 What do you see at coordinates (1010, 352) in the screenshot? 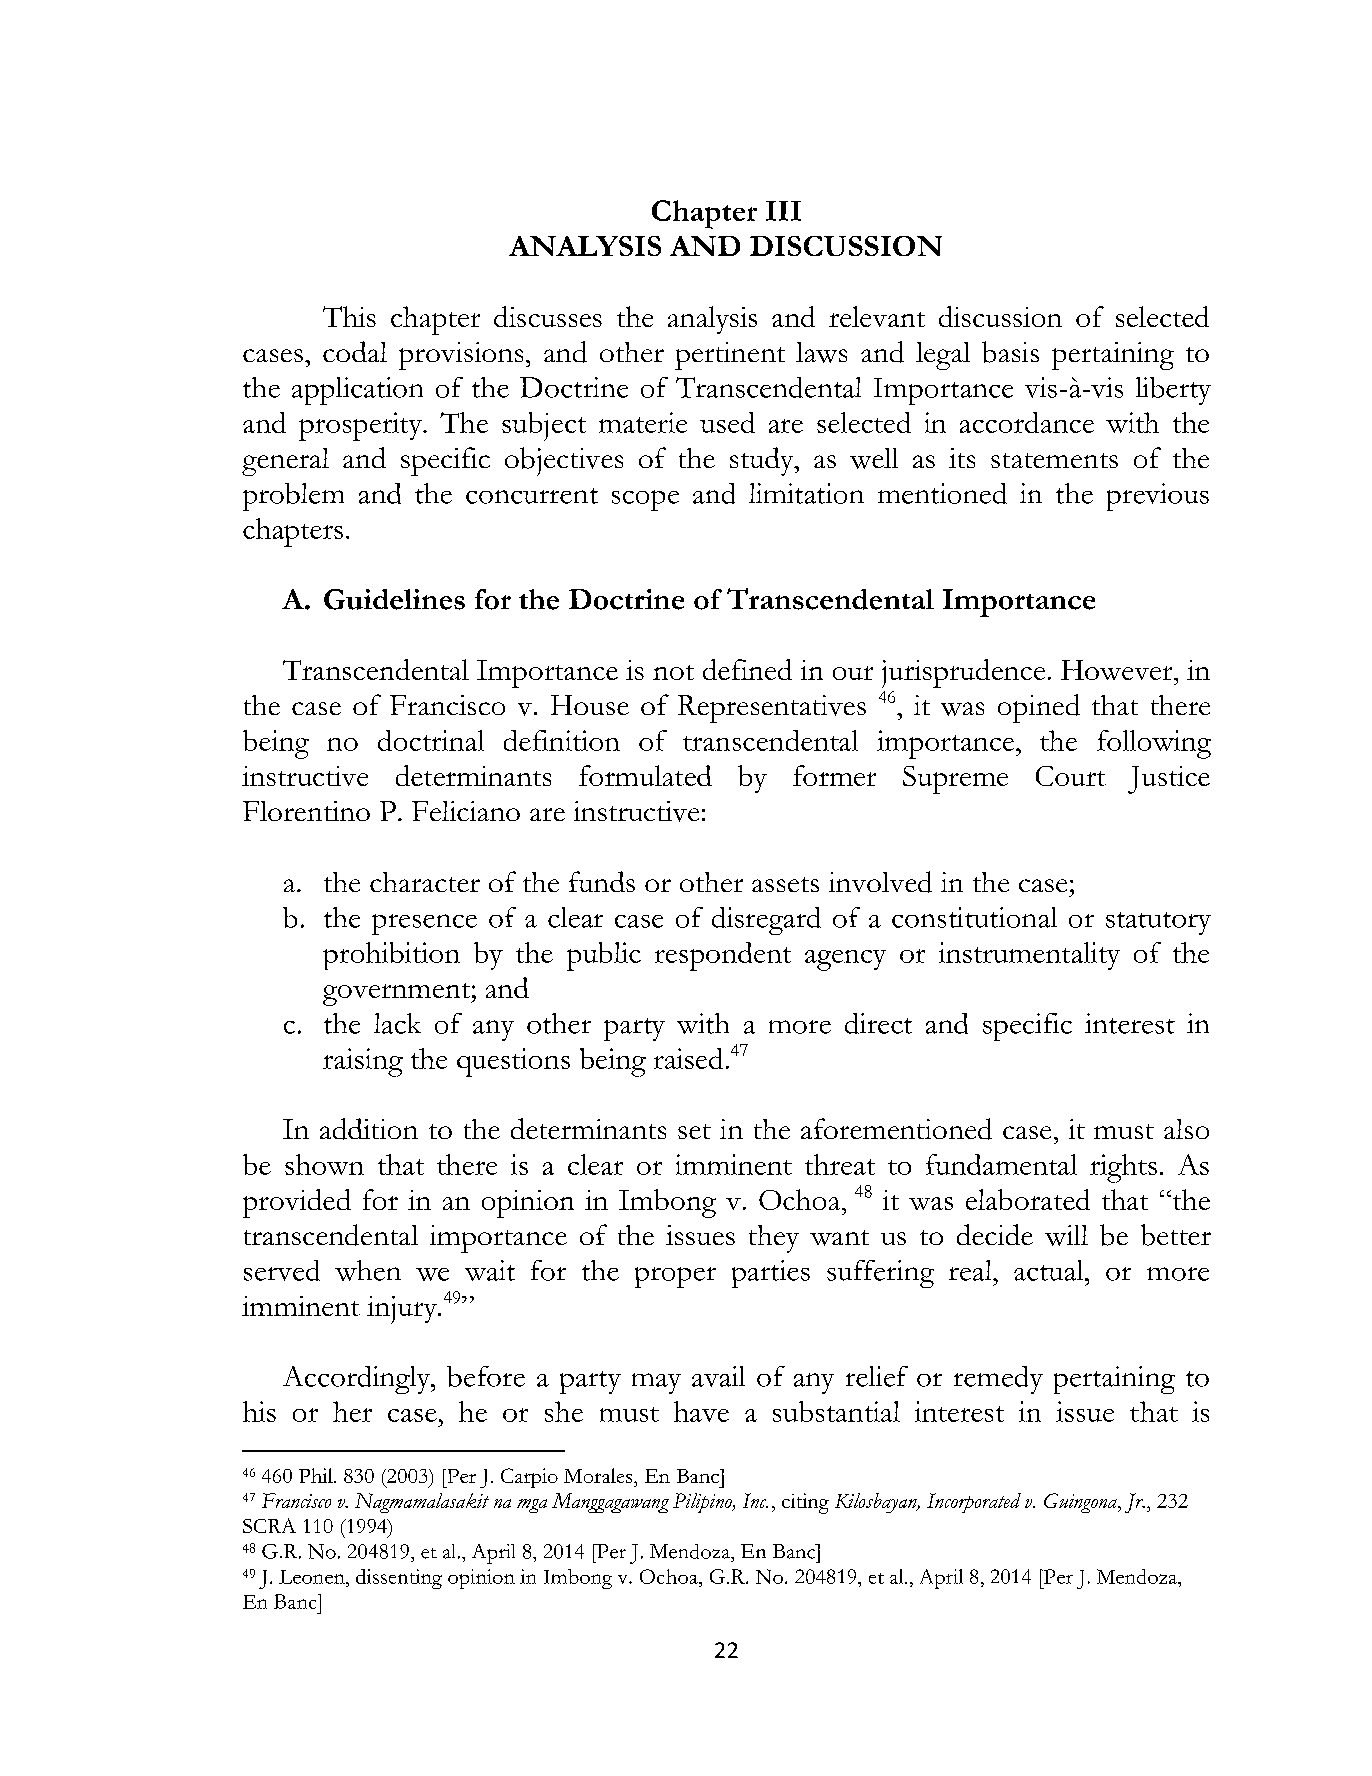
I see `basis` at bounding box center [1010, 352].
